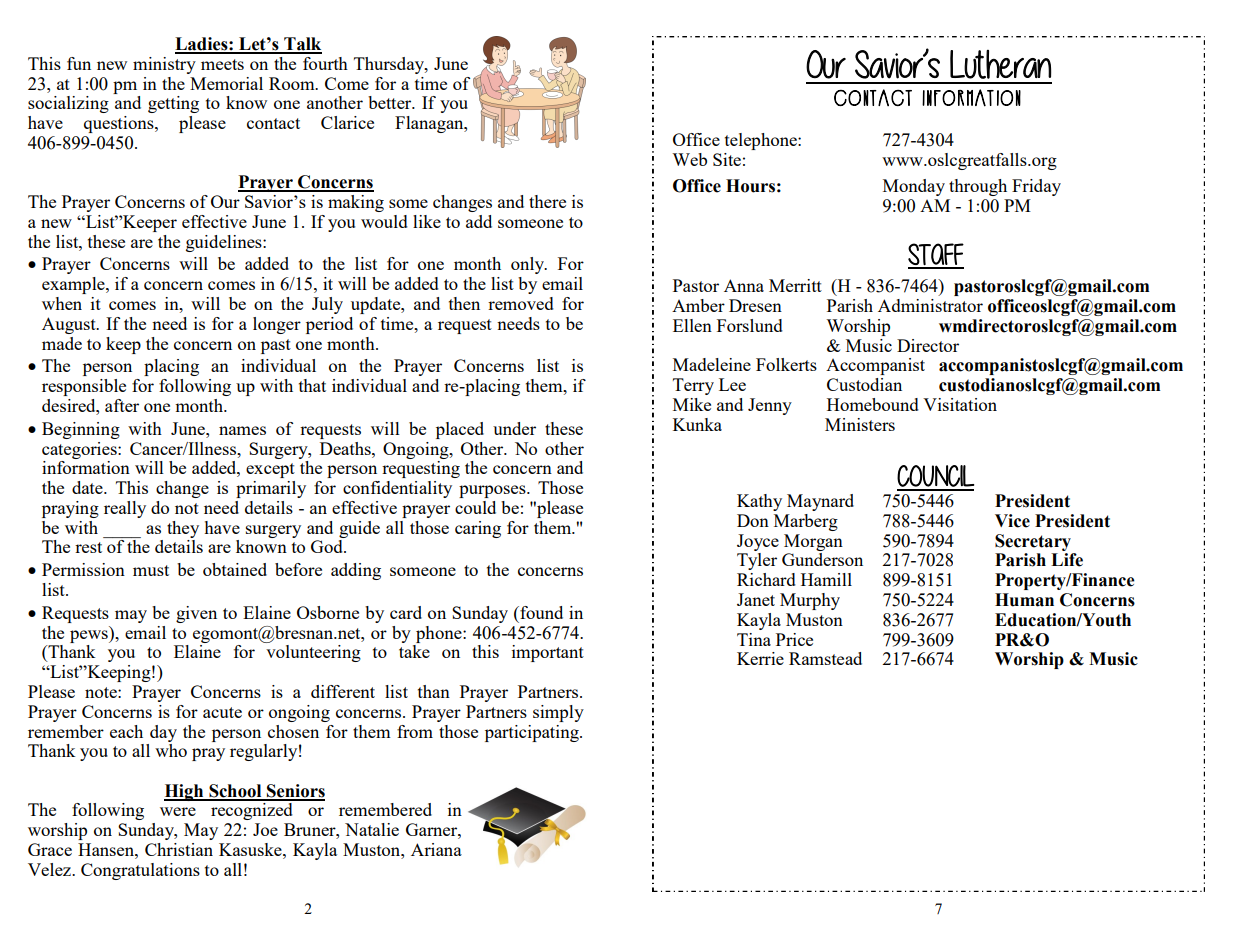  What do you see at coordinates (164, 65) in the document?
I see `ministry` at bounding box center [164, 65].
